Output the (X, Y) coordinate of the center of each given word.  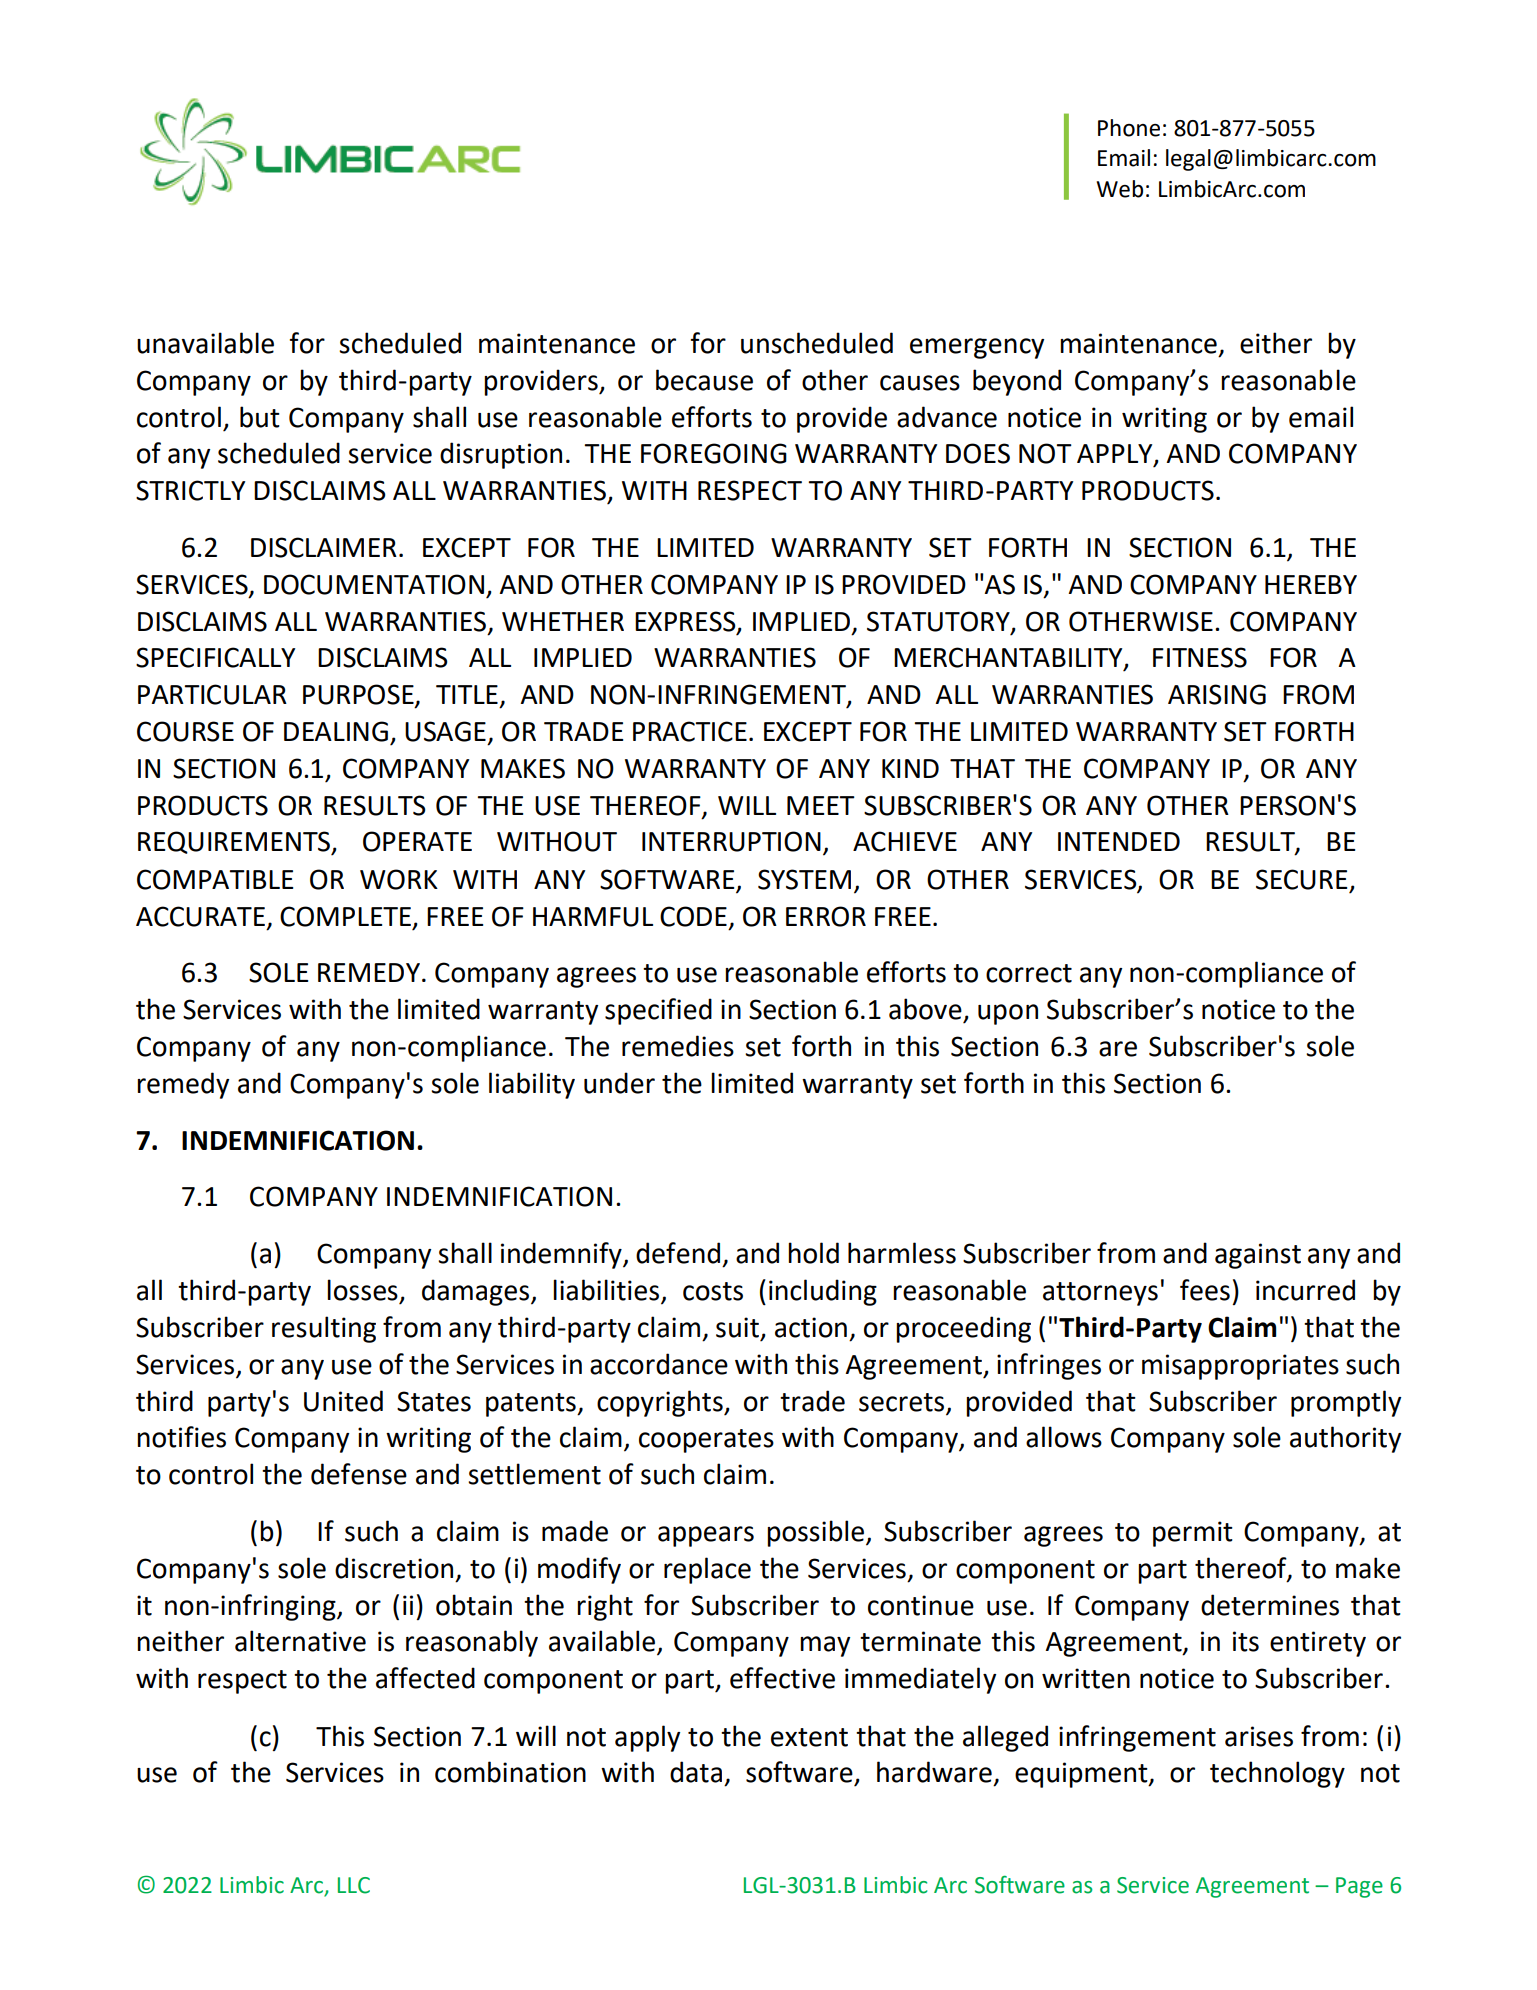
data (696, 1772)
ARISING (1217, 694)
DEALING (336, 731)
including (823, 1292)
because (704, 380)
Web (1120, 189)
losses (362, 1290)
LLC (354, 1885)
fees (1205, 1290)
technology (1277, 1774)
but (260, 417)
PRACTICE (690, 731)
